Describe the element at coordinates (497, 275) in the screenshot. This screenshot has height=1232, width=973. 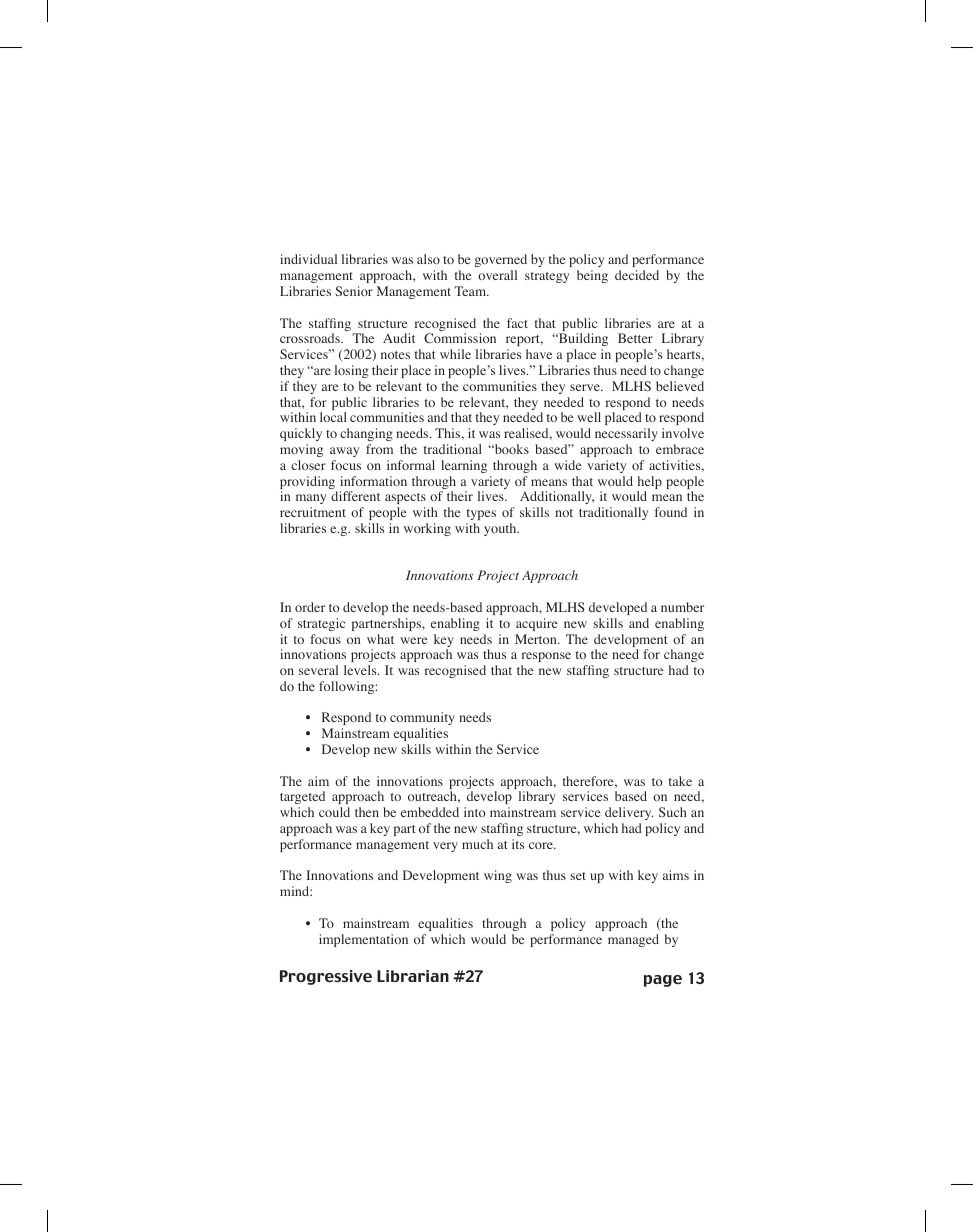
I see `overall` at that location.
